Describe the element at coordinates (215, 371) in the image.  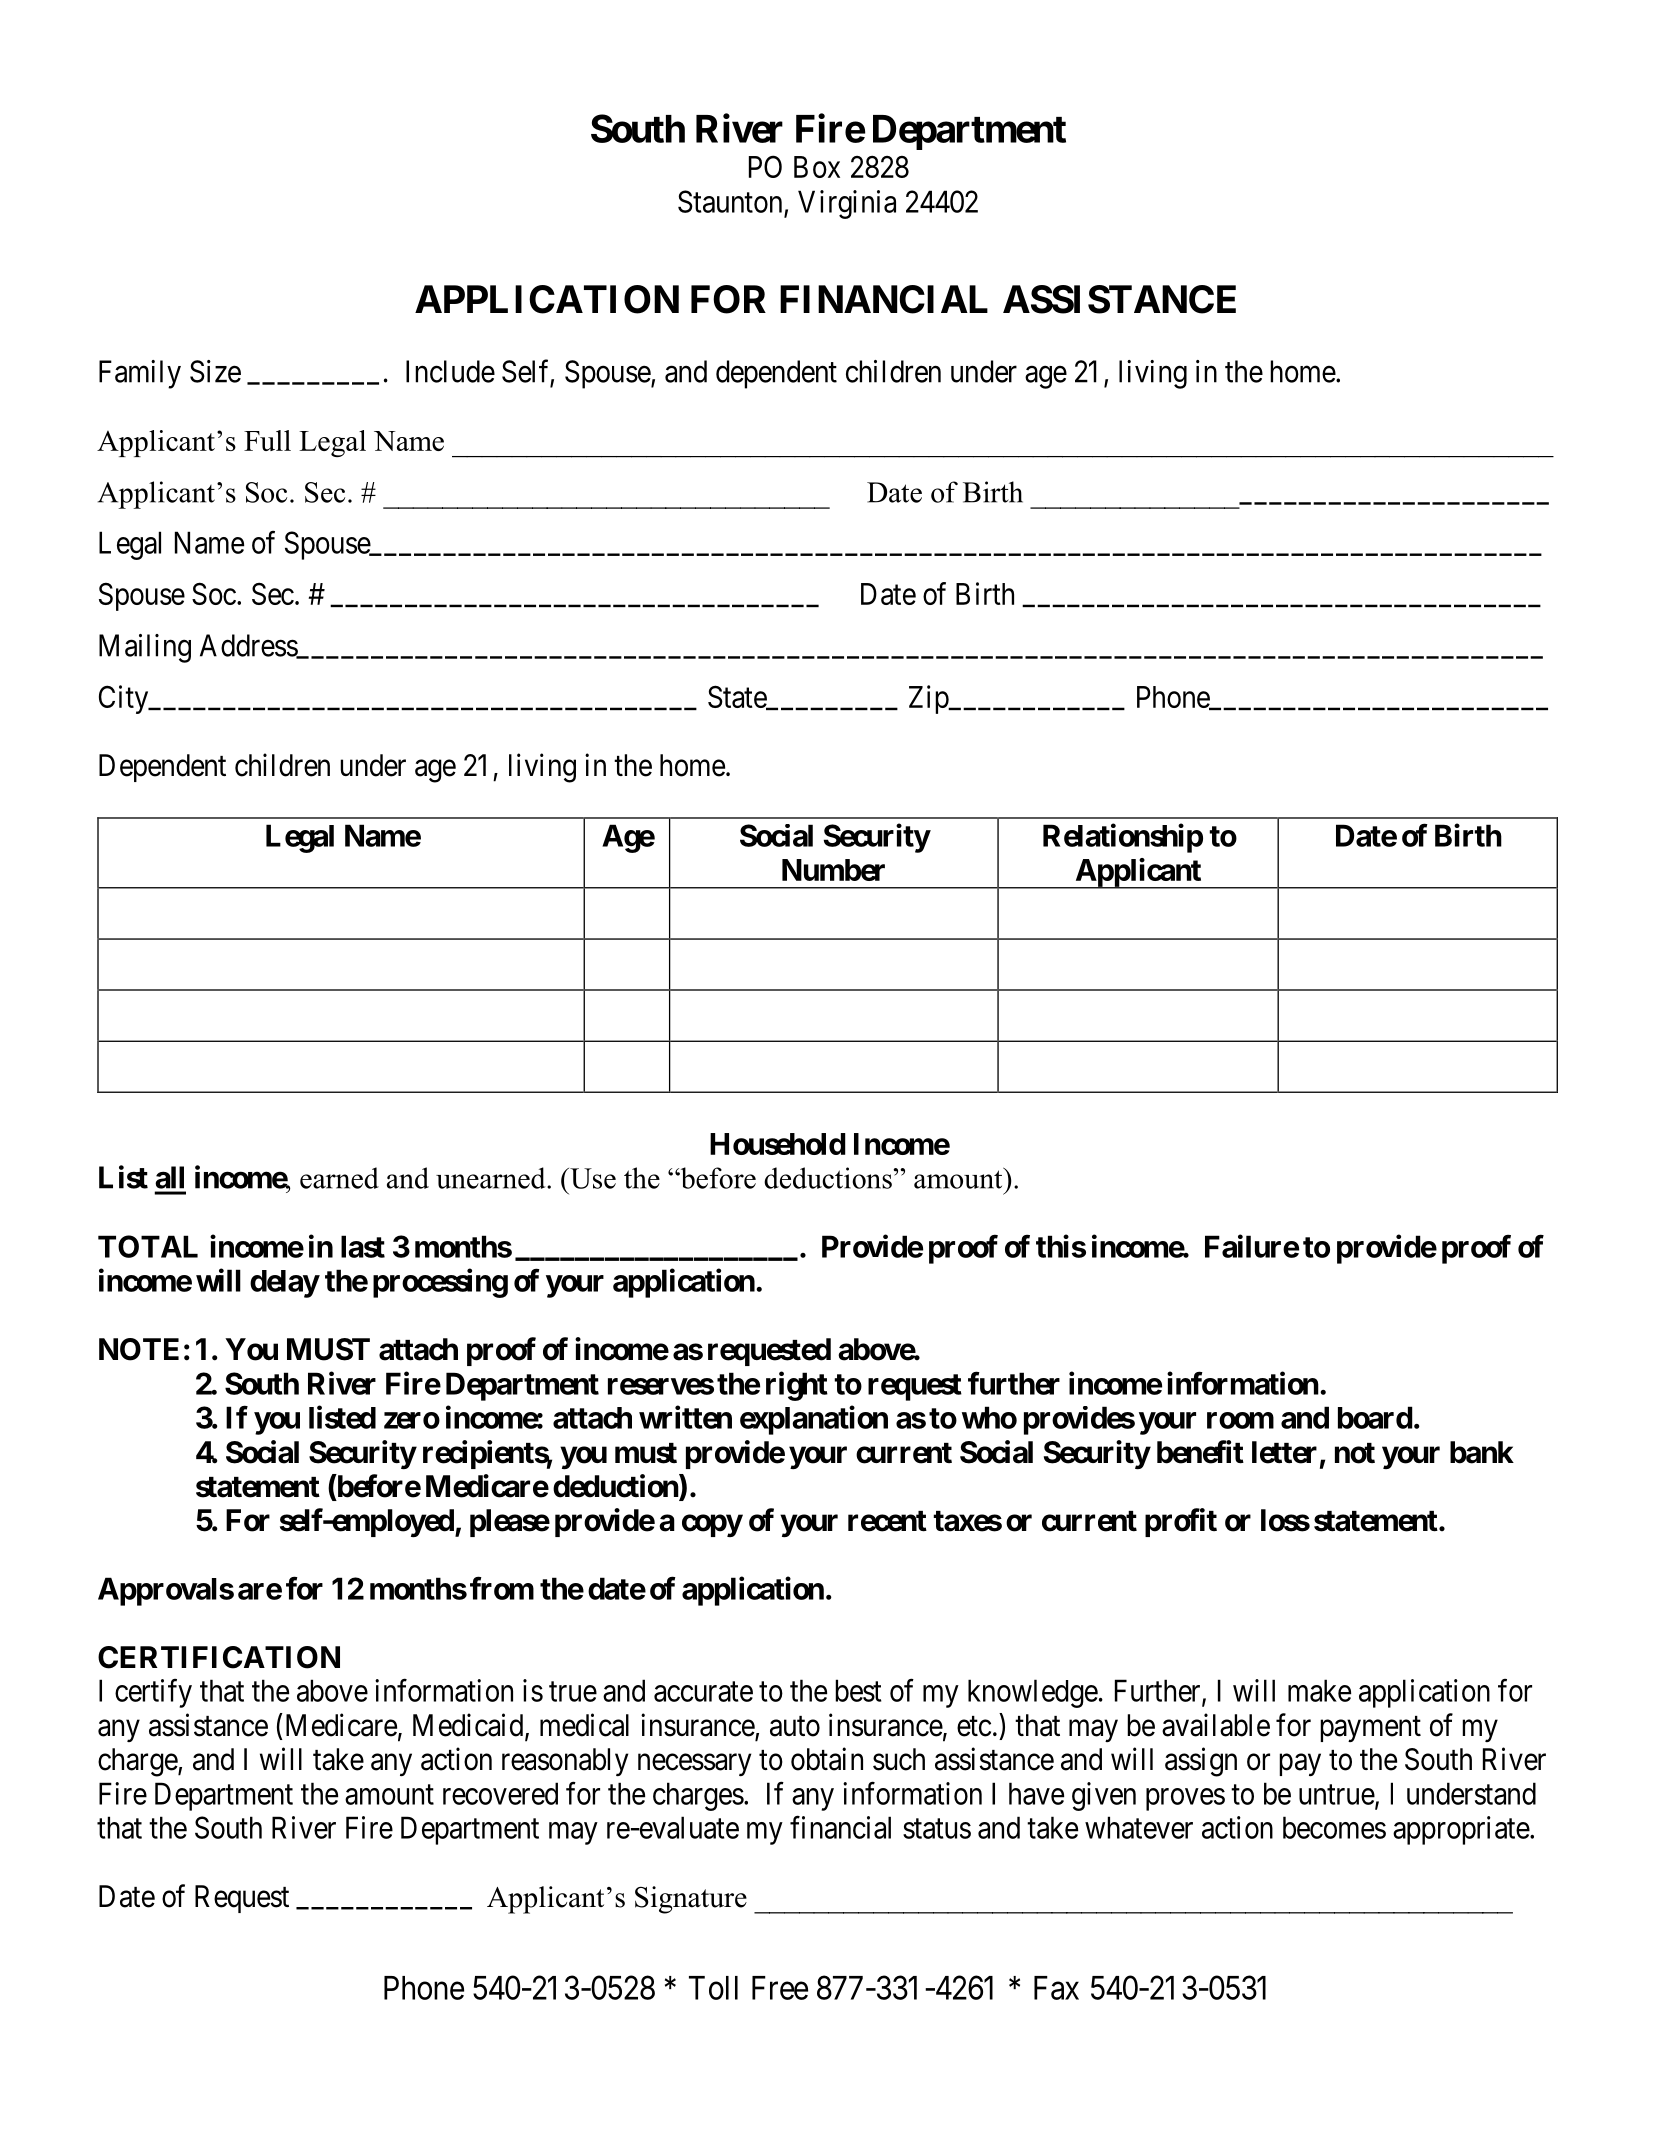
I see `Size` at that location.
